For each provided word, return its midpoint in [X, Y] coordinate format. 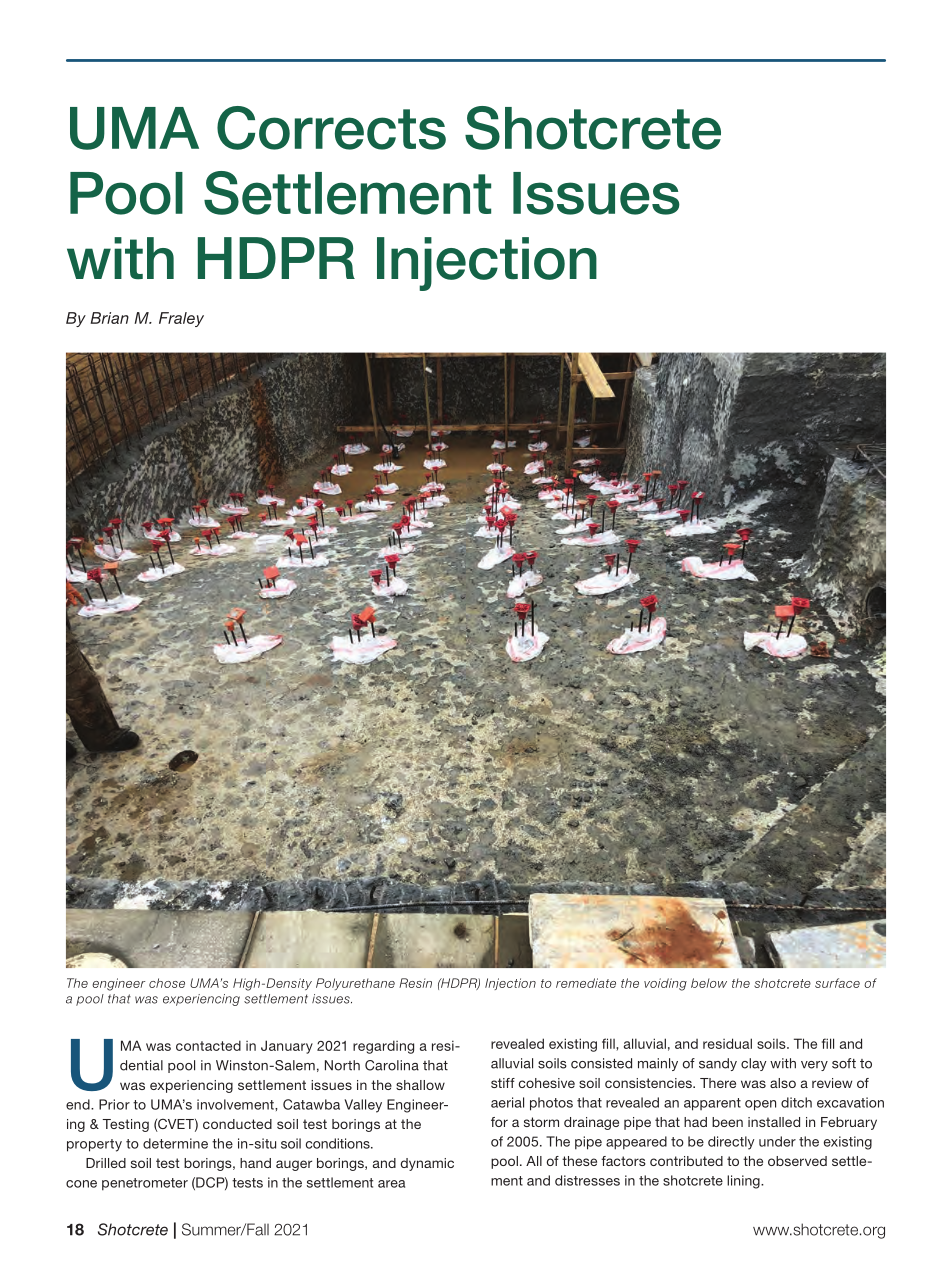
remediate [586, 983]
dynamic [427, 1164]
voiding [665, 984]
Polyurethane [355, 984]
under [777, 1141]
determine [175, 1143]
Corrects [331, 128]
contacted [208, 1045]
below [709, 983]
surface [837, 983]
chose [167, 983]
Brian [109, 318]
